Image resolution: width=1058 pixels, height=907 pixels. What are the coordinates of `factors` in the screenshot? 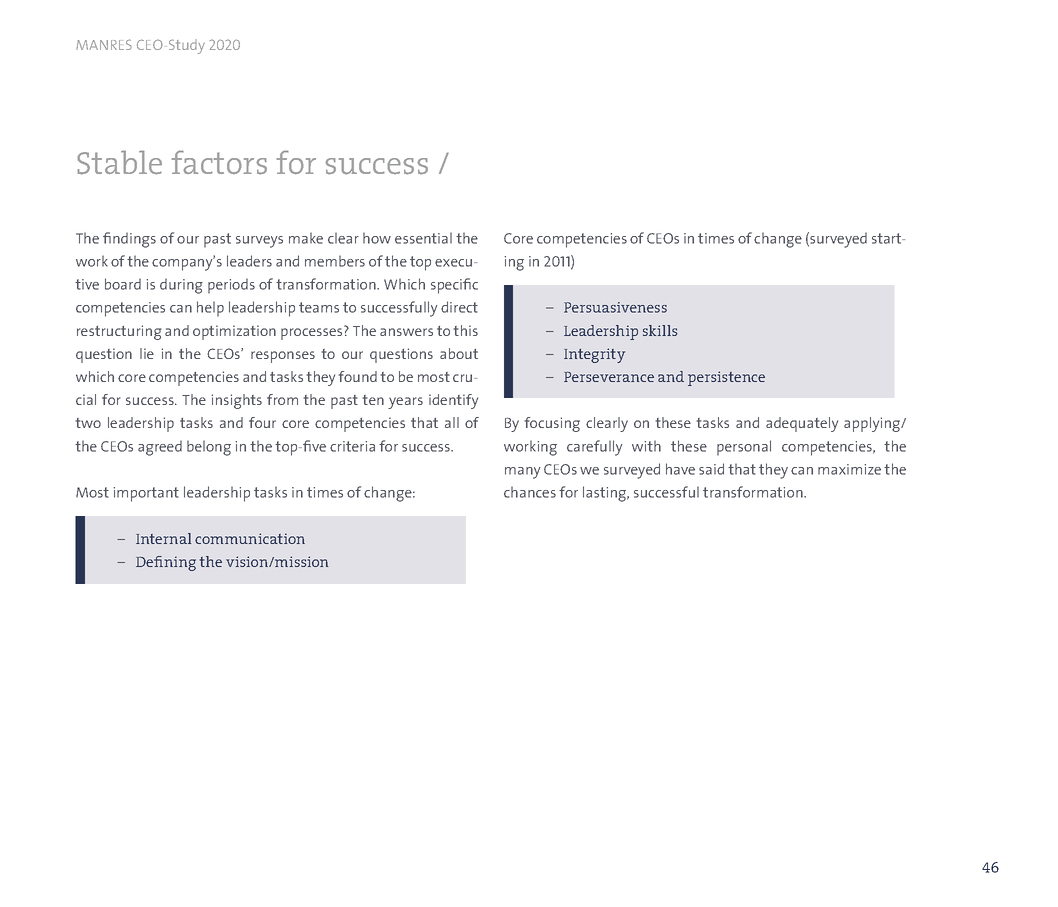 It's located at (219, 163).
